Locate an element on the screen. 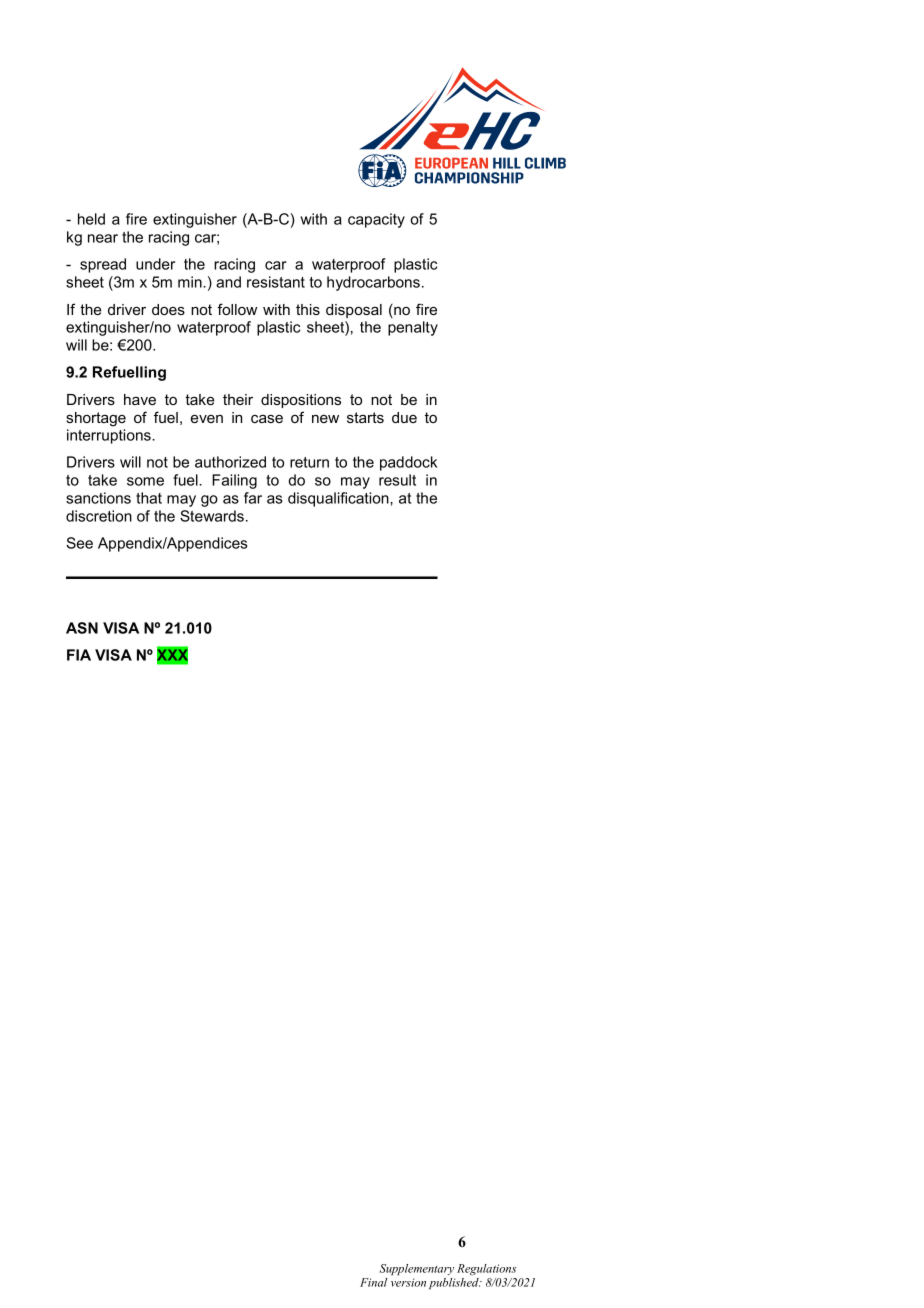 The image size is (924, 1308). Final is located at coordinates (373, 1282).
